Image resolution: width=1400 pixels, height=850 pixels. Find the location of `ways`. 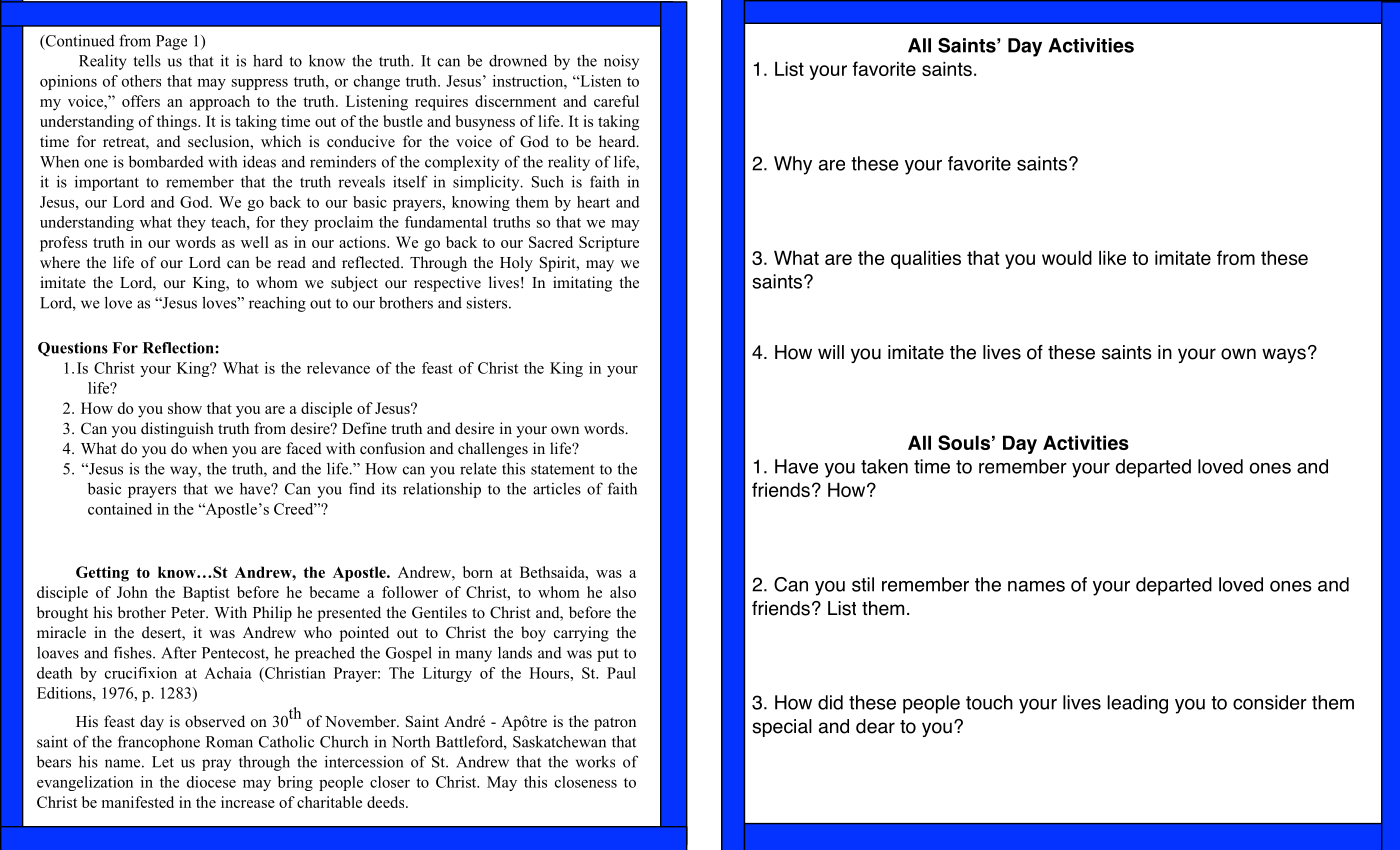

ways is located at coordinates (1284, 355).
